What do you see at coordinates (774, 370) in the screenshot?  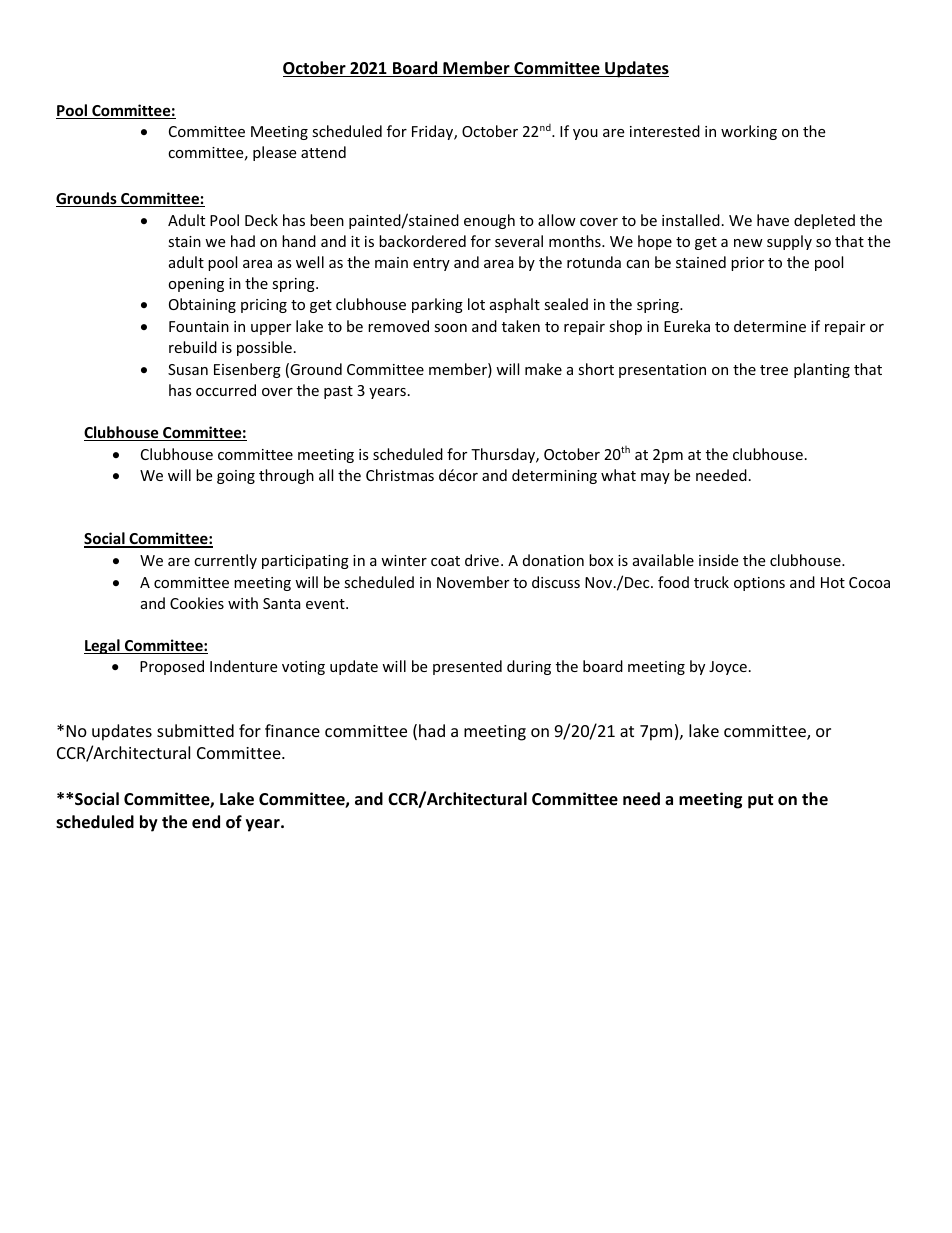 I see `tree` at bounding box center [774, 370].
